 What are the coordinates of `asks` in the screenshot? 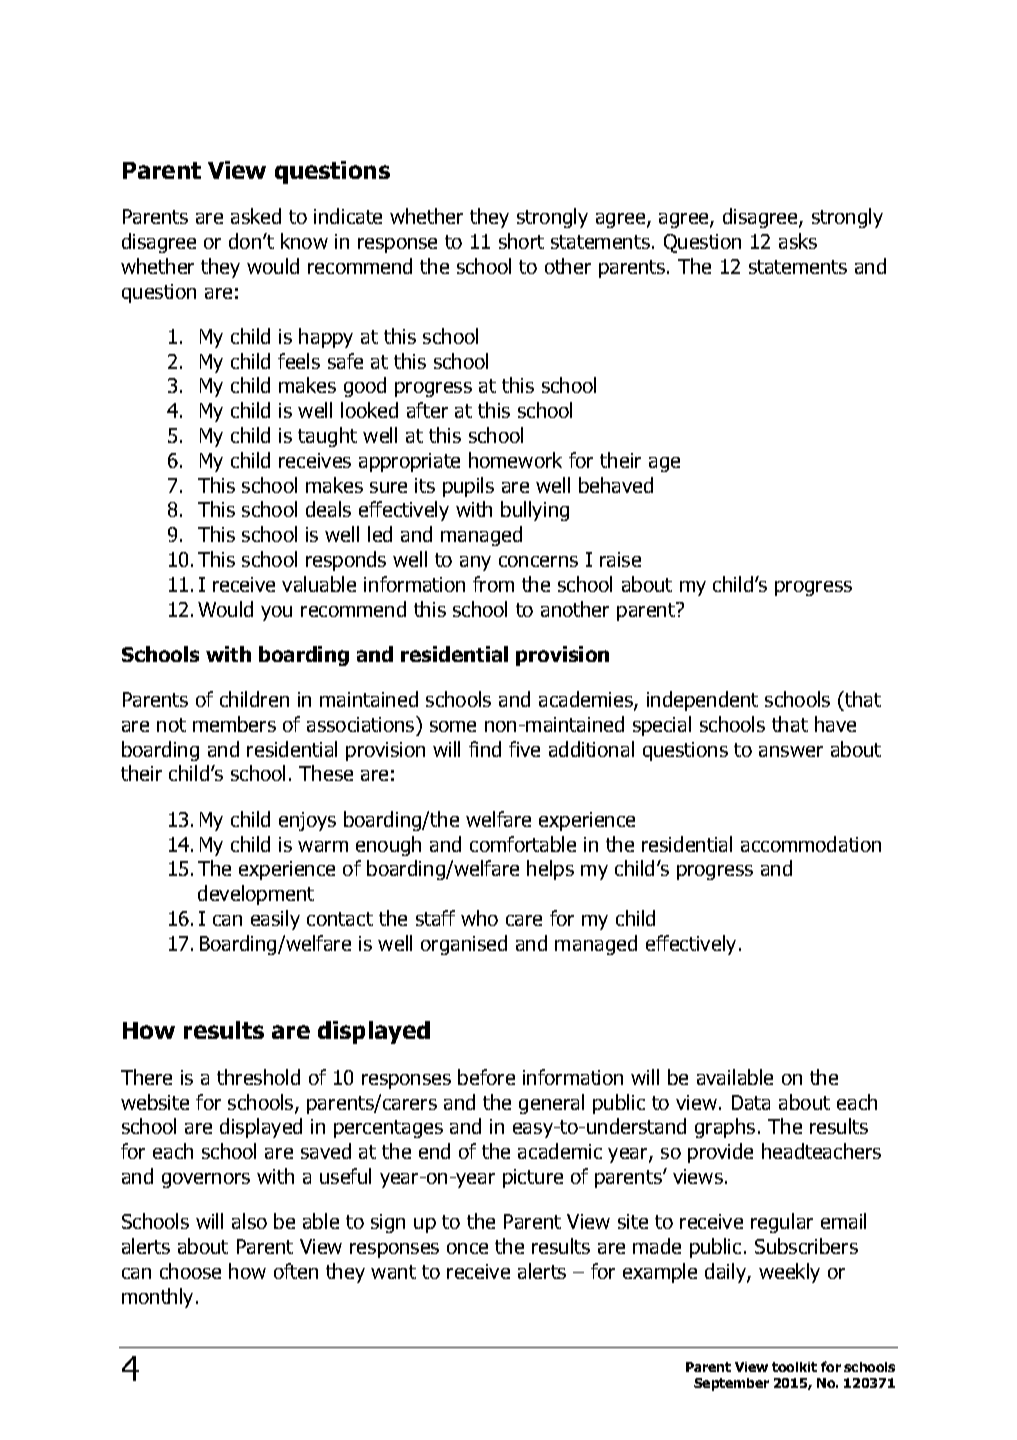 It's located at (798, 241).
